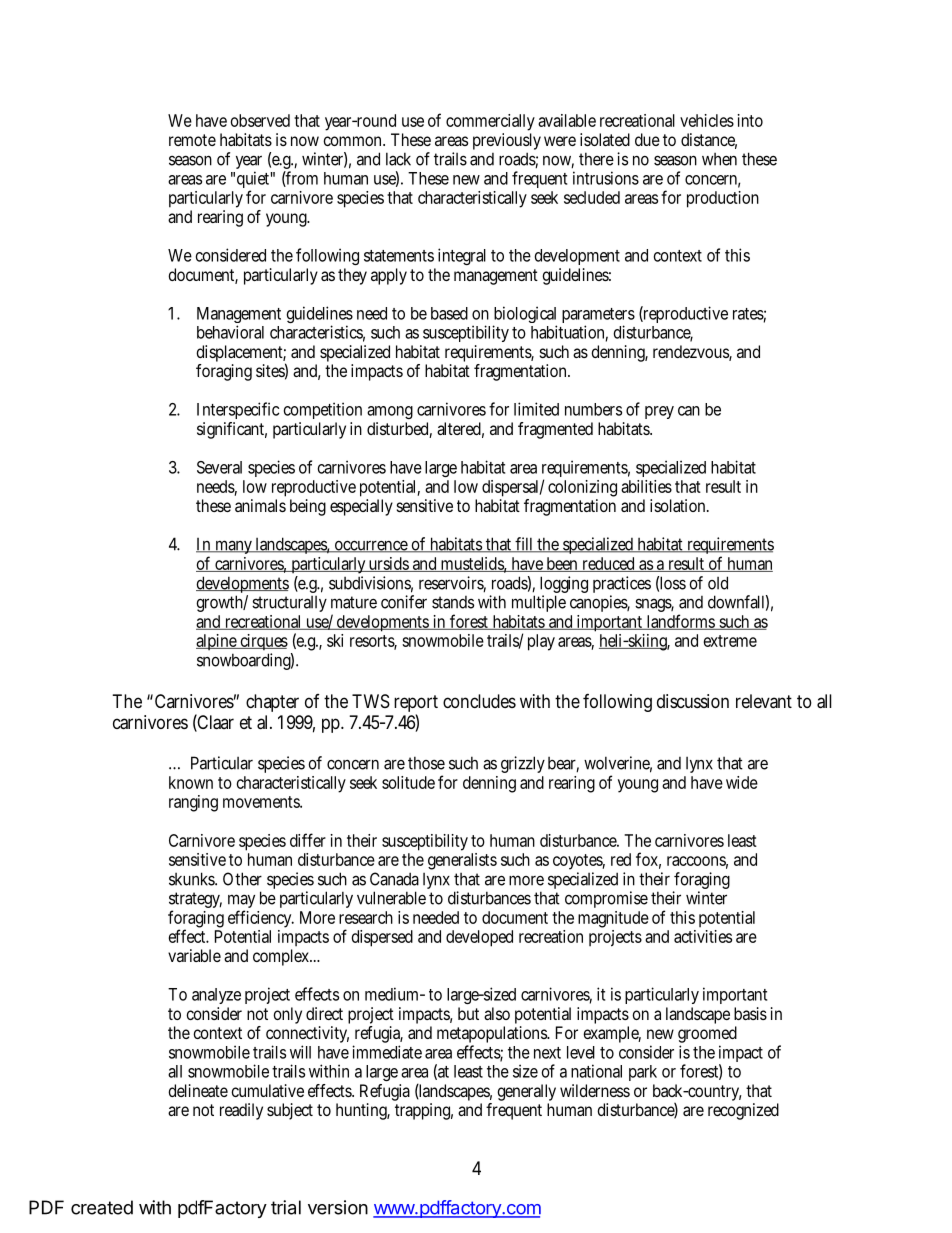  I want to click on especially, so click(361, 507).
